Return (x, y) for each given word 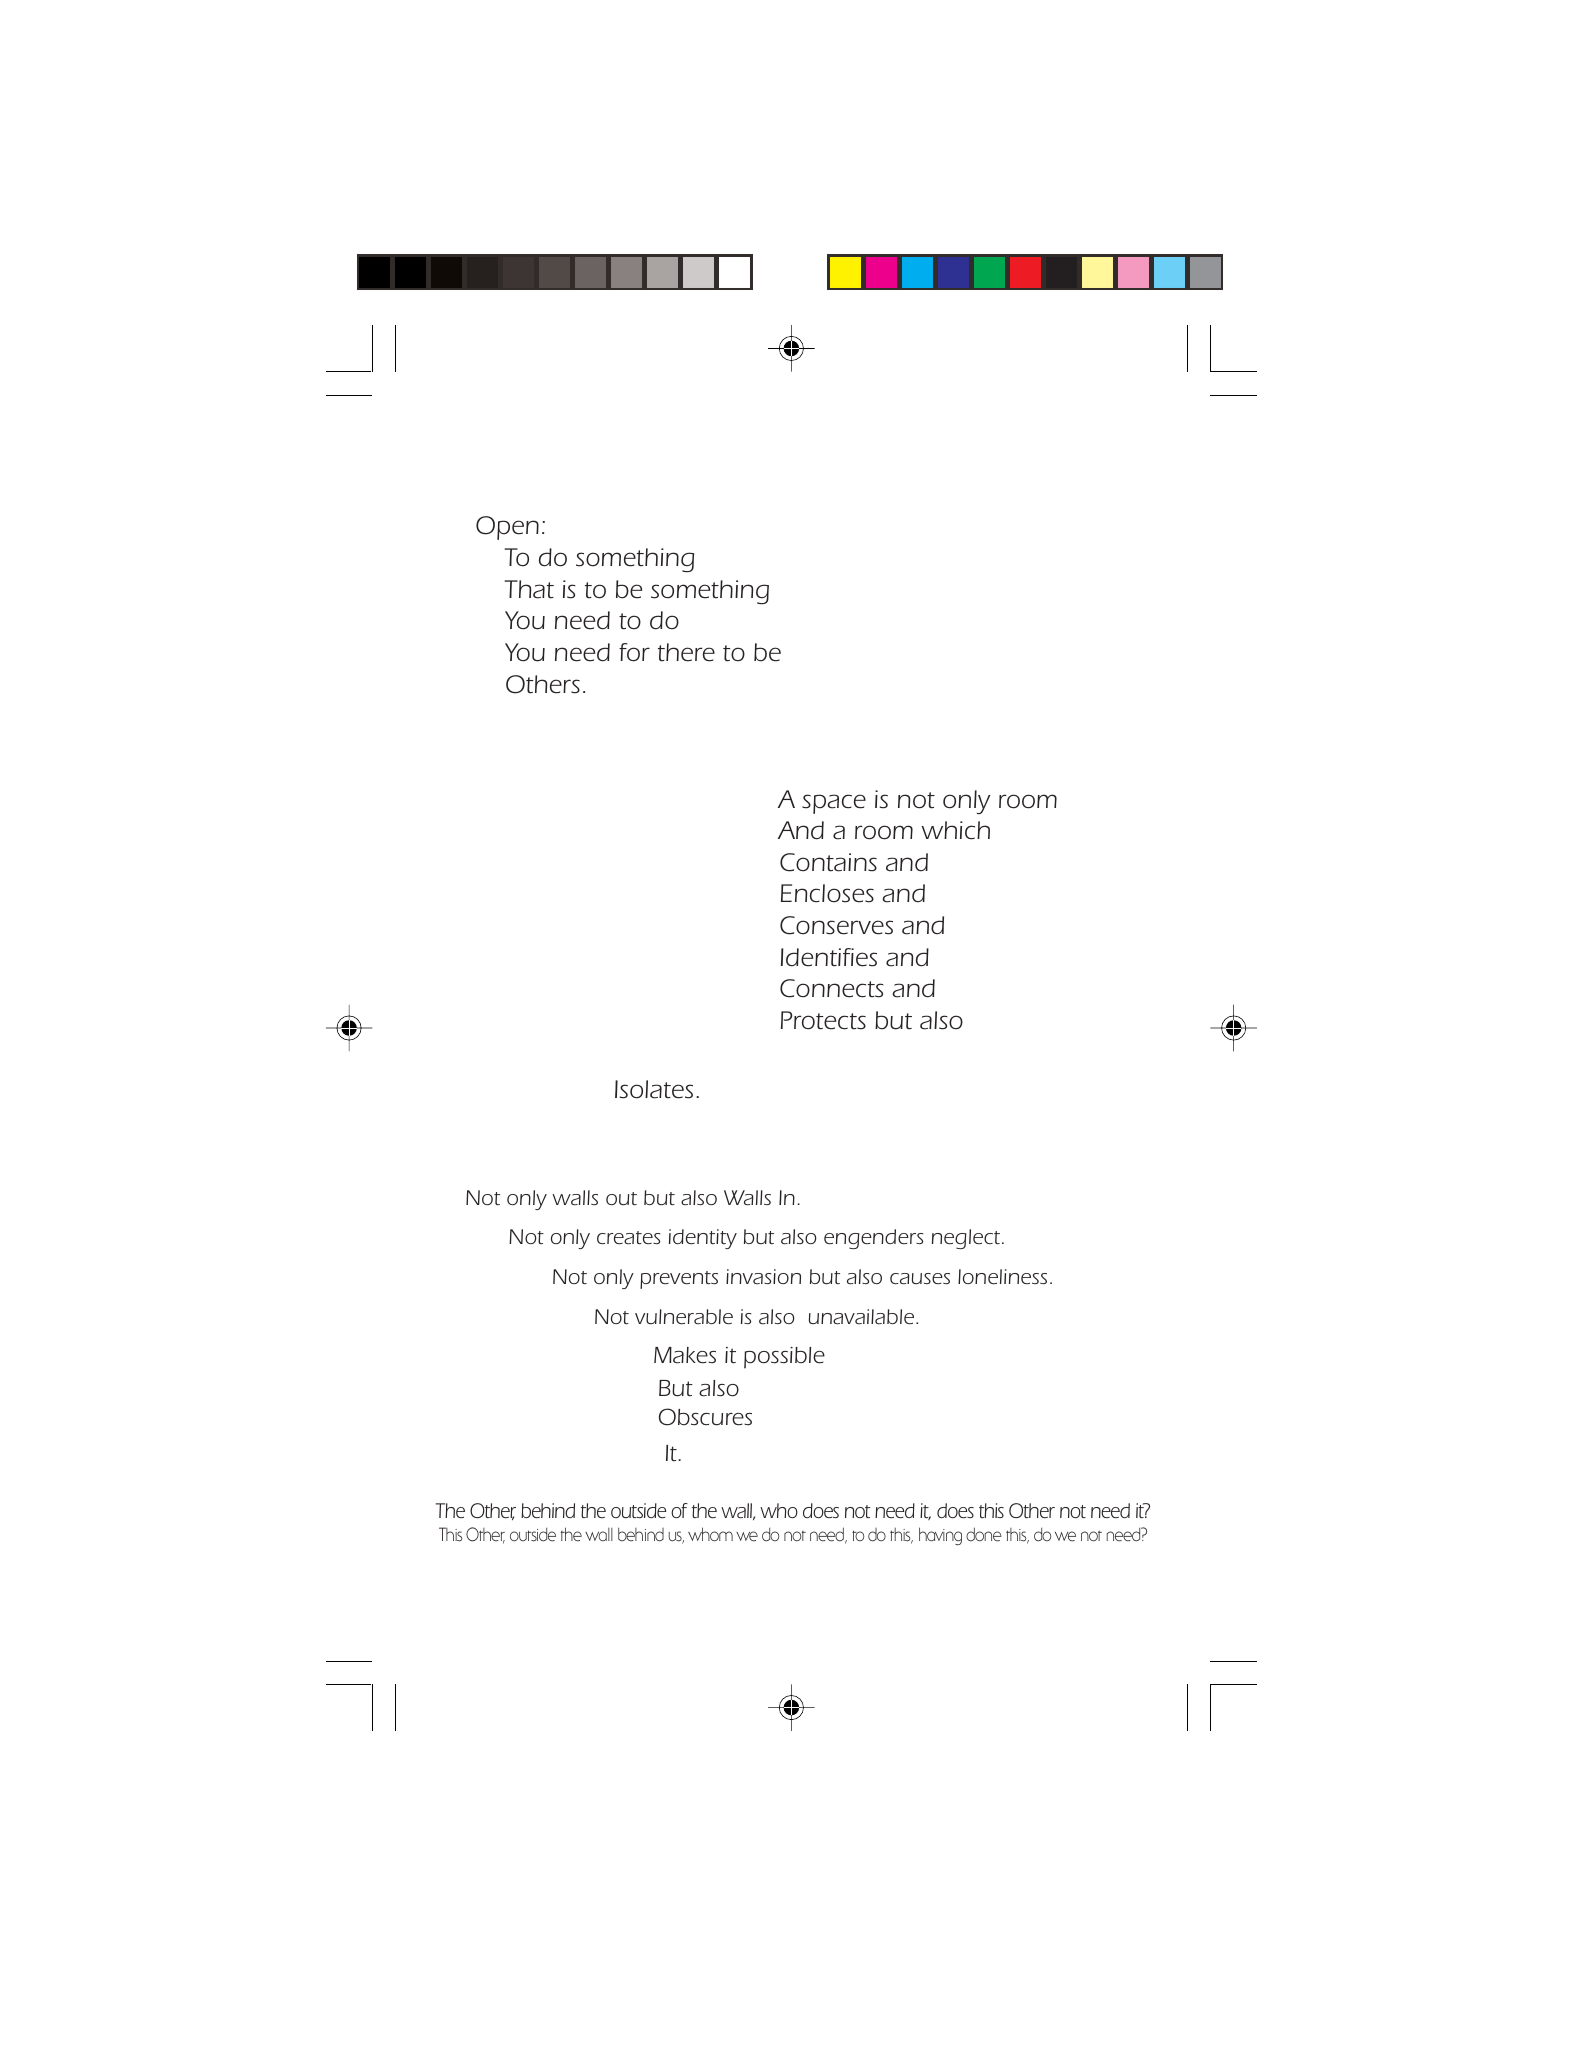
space (834, 804)
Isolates (654, 1089)
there (686, 652)
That (529, 589)
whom (710, 1534)
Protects (823, 1020)
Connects (832, 988)
